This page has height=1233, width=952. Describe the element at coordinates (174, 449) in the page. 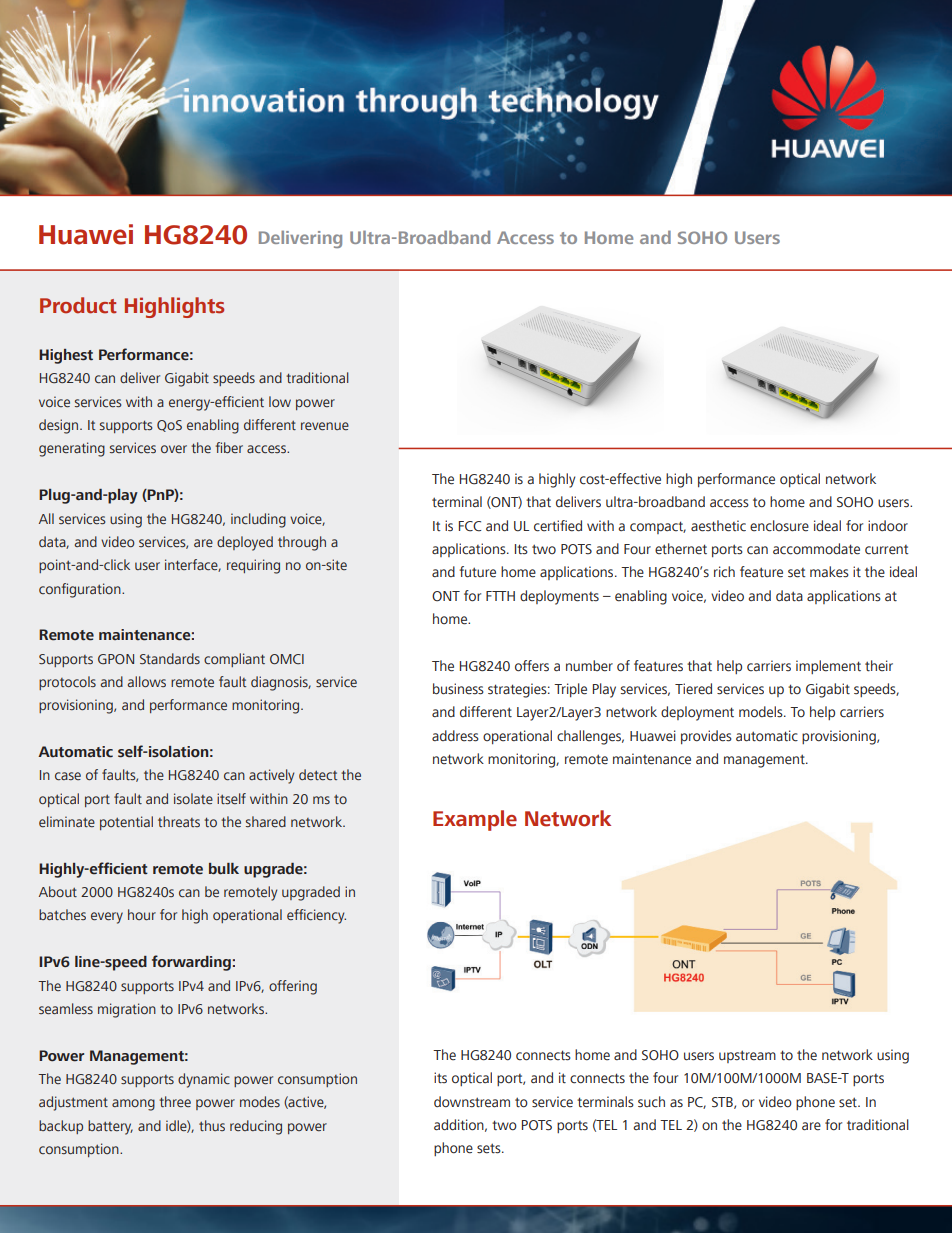

I see `over` at that location.
